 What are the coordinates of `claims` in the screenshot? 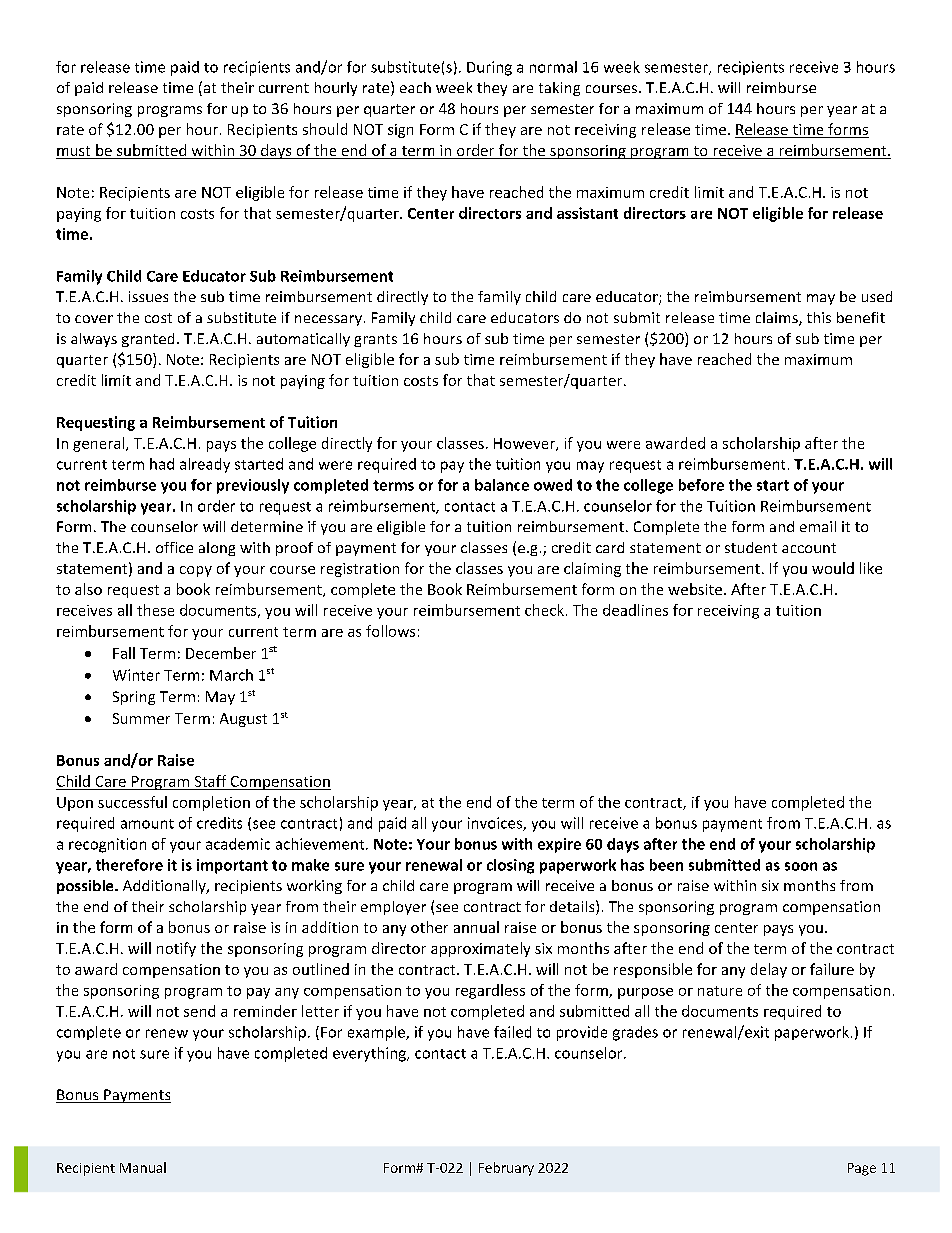 It's located at (778, 319).
